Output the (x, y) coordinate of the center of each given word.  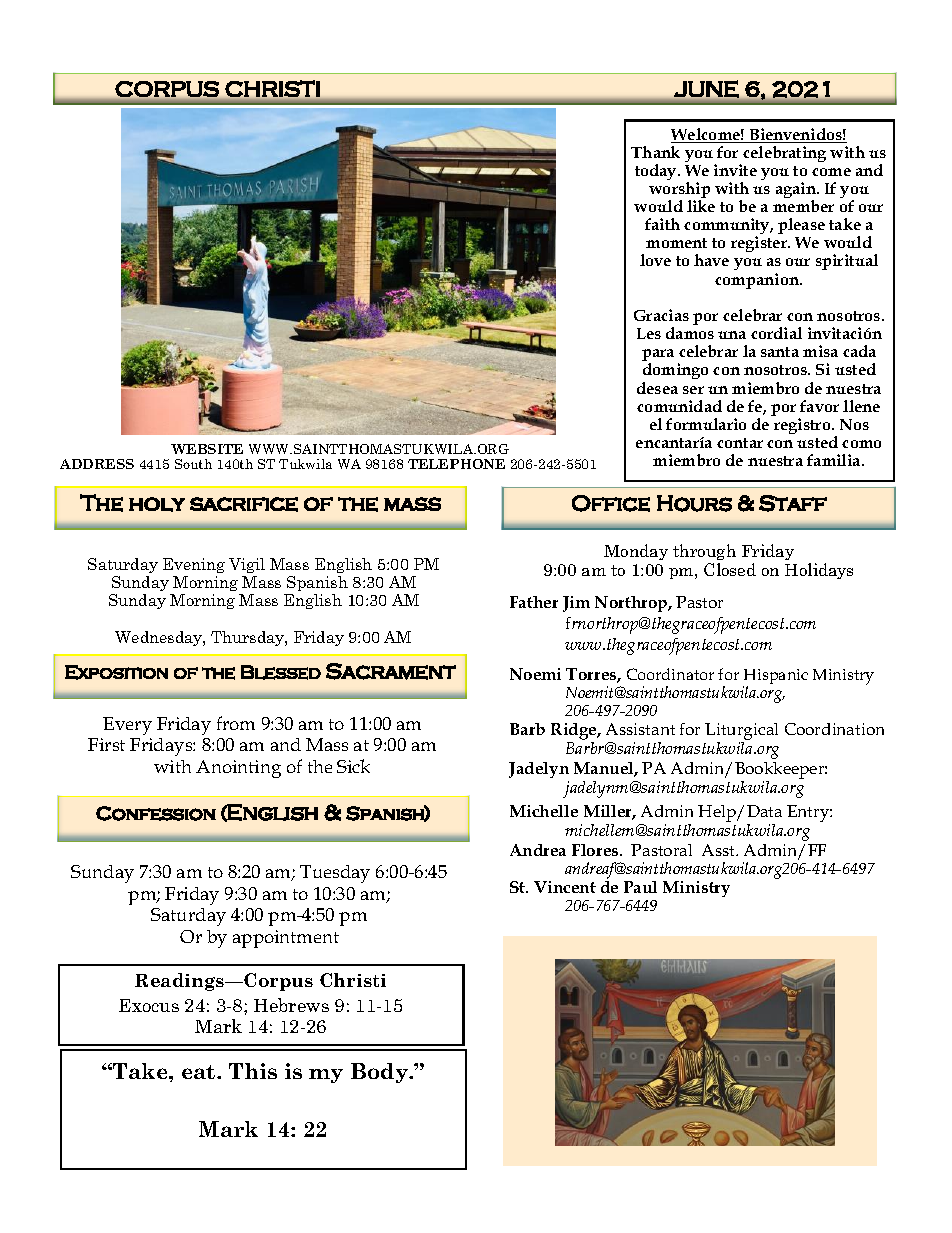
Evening (194, 565)
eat (200, 1072)
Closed (730, 569)
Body (380, 1073)
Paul (640, 887)
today (657, 172)
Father (534, 602)
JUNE (706, 89)
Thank (655, 152)
